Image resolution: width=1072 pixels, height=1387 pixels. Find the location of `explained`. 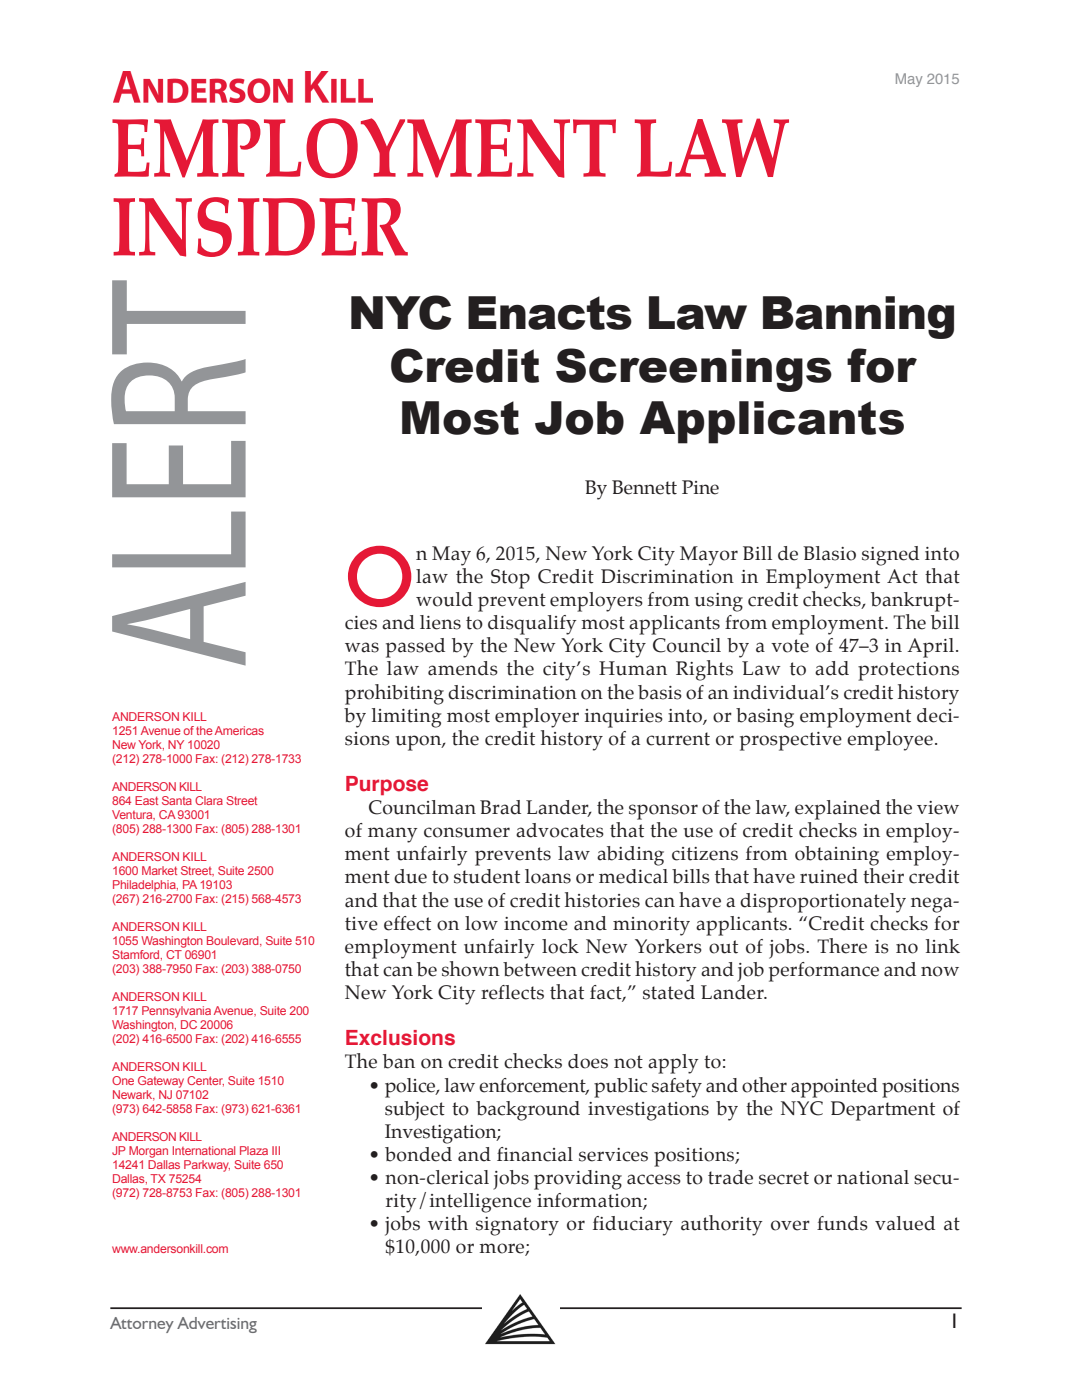

explained is located at coordinates (838, 810).
